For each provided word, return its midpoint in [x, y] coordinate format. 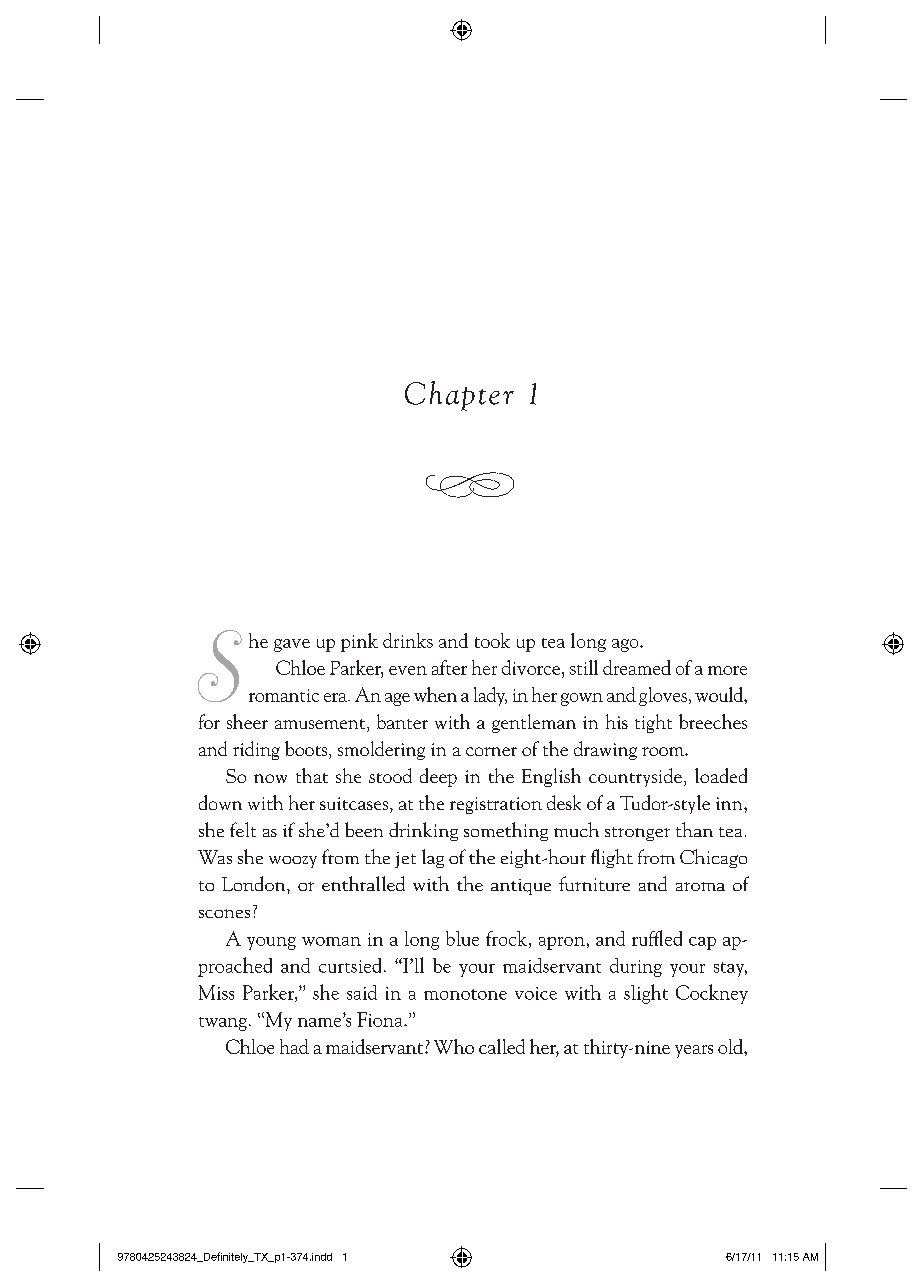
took [492, 640]
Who [454, 1046]
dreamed [637, 667]
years [694, 1051]
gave [292, 645]
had [294, 1046]
